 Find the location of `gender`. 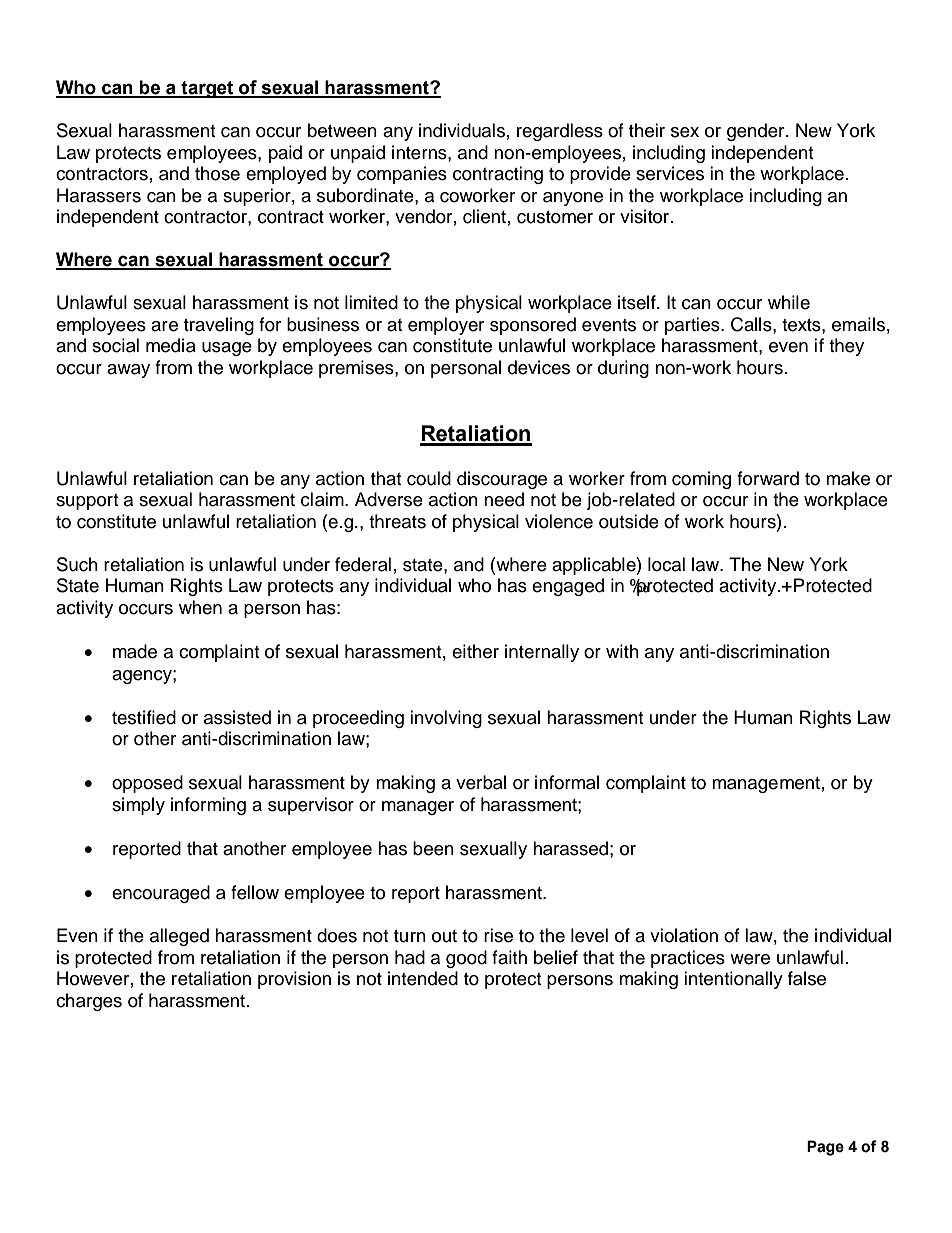

gender is located at coordinates (757, 132).
